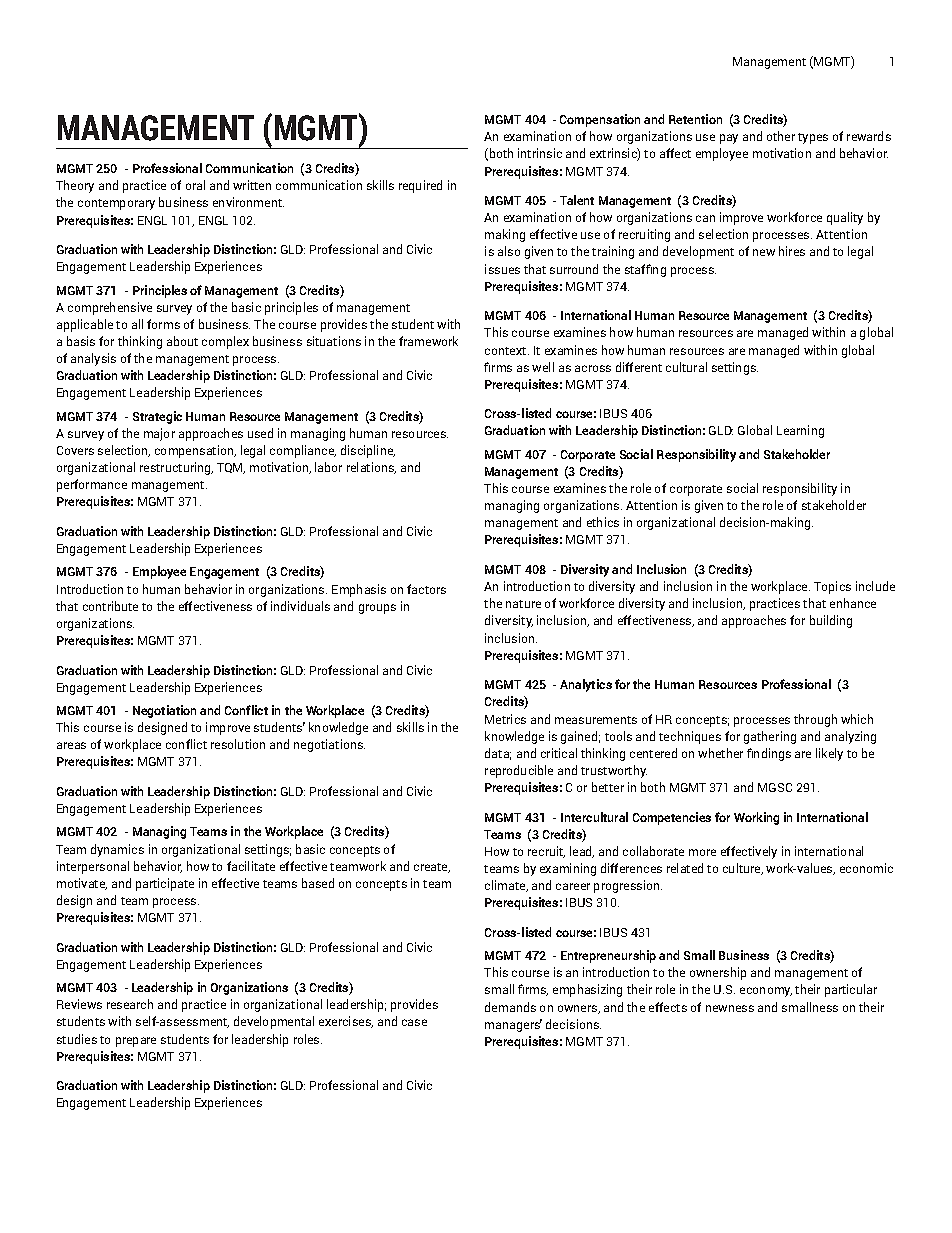 The width and height of the image is (952, 1233). What do you see at coordinates (800, 431) in the image?
I see `Learning` at bounding box center [800, 431].
